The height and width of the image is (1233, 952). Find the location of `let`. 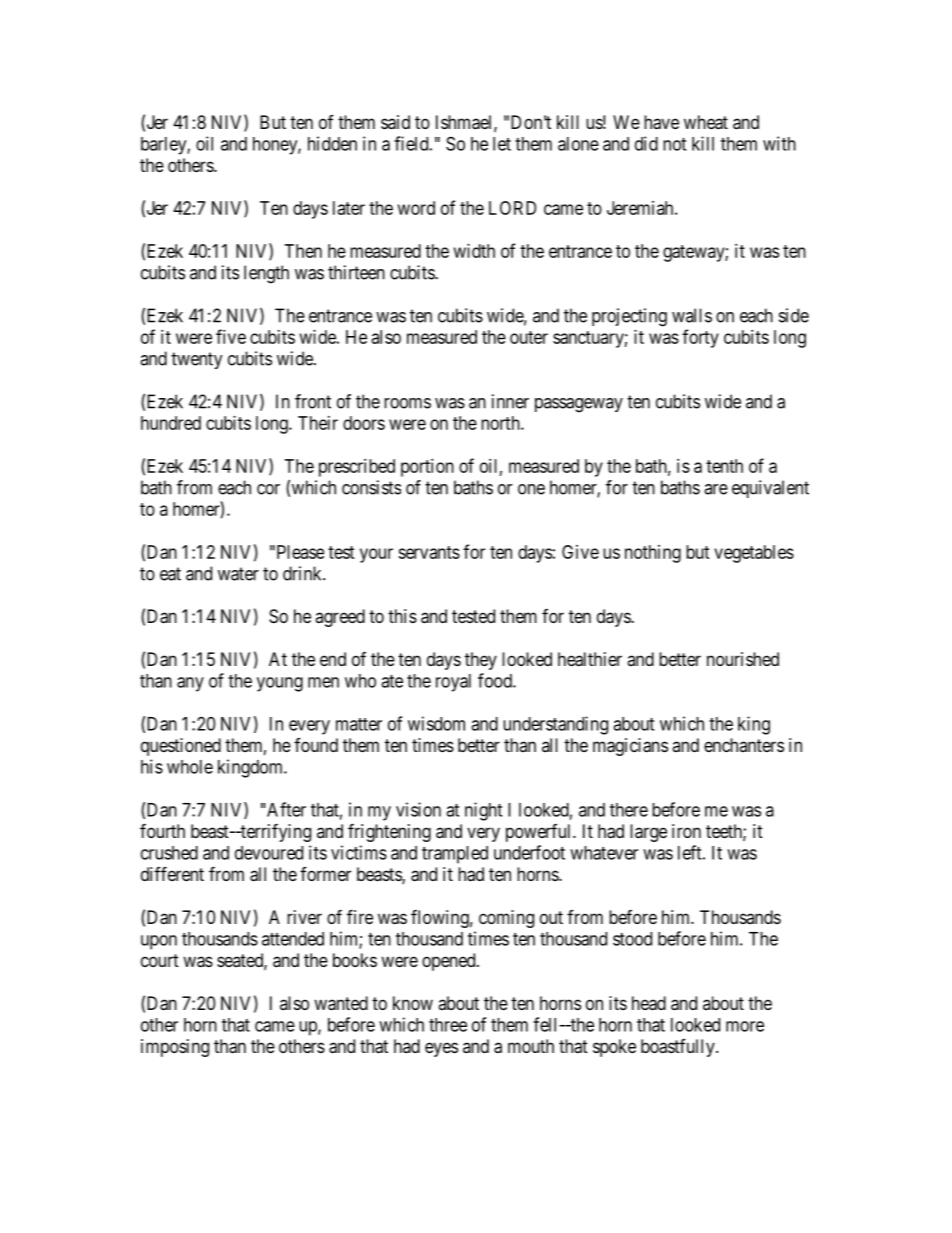

let is located at coordinates (502, 144).
